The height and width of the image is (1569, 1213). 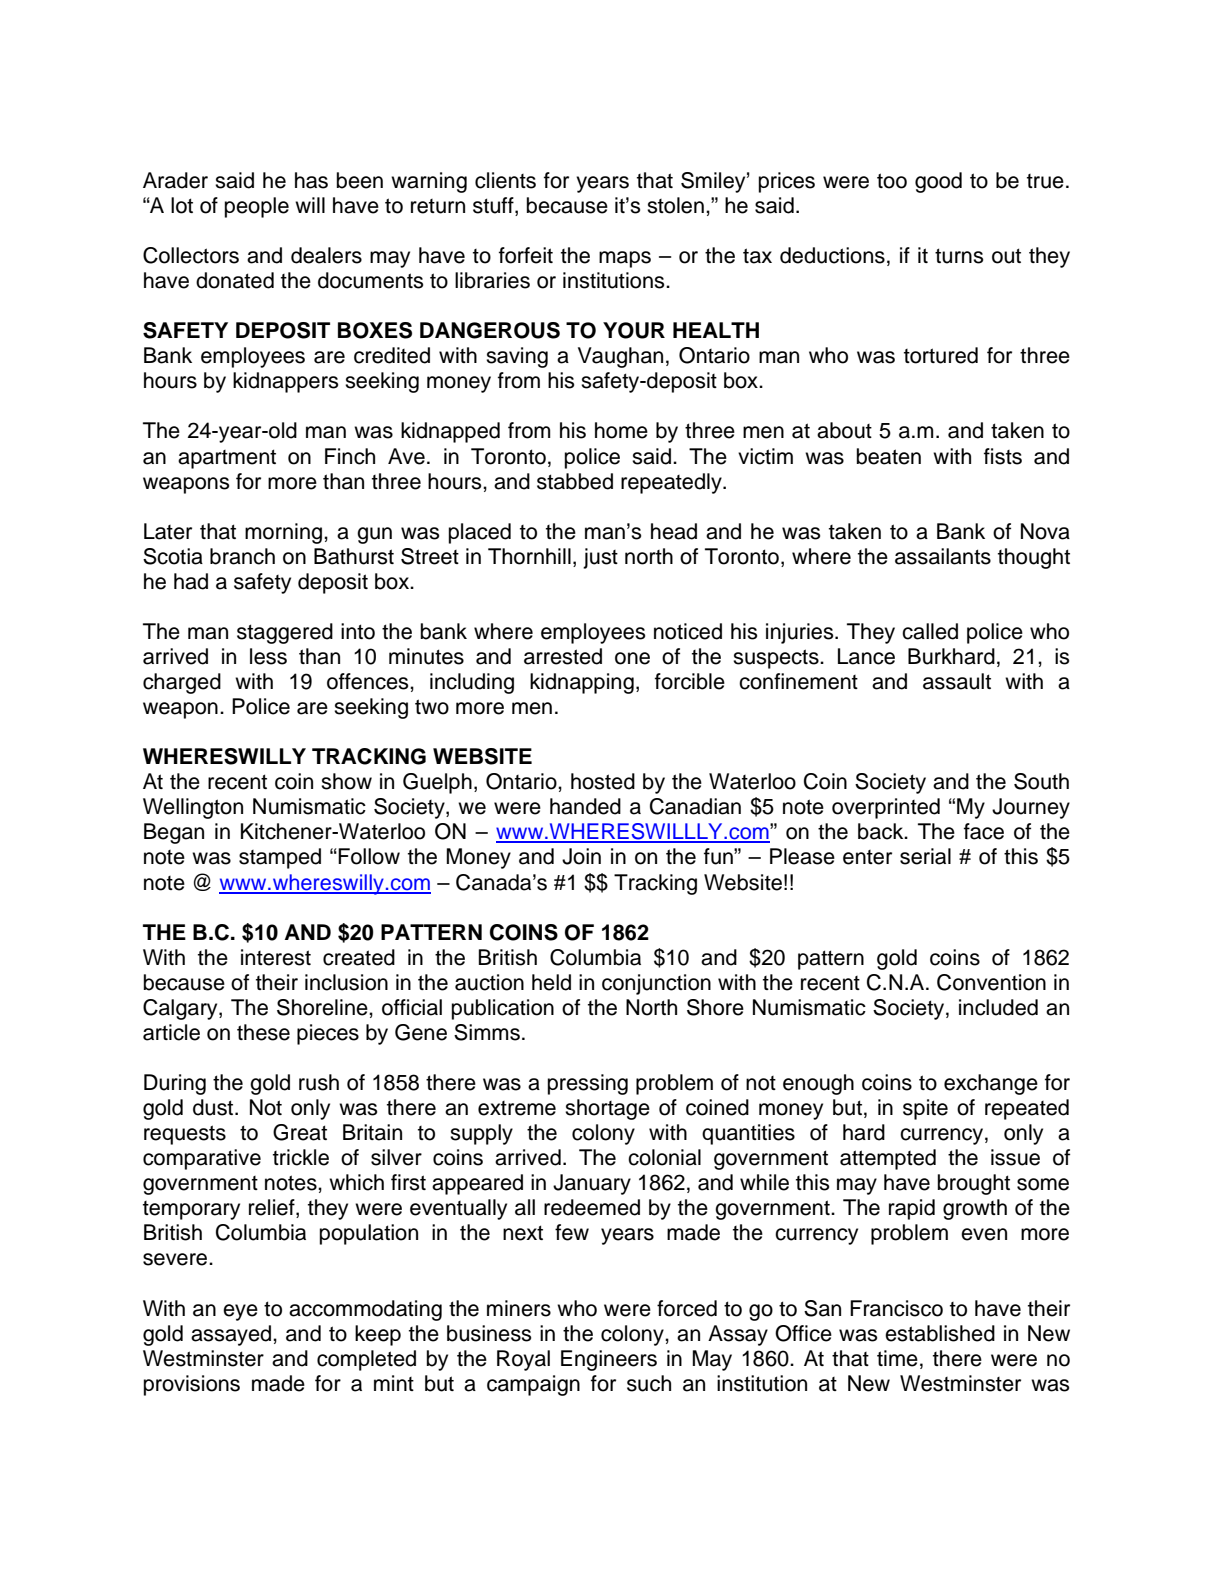 What do you see at coordinates (582, 683) in the image?
I see `kidnapping` at bounding box center [582, 683].
